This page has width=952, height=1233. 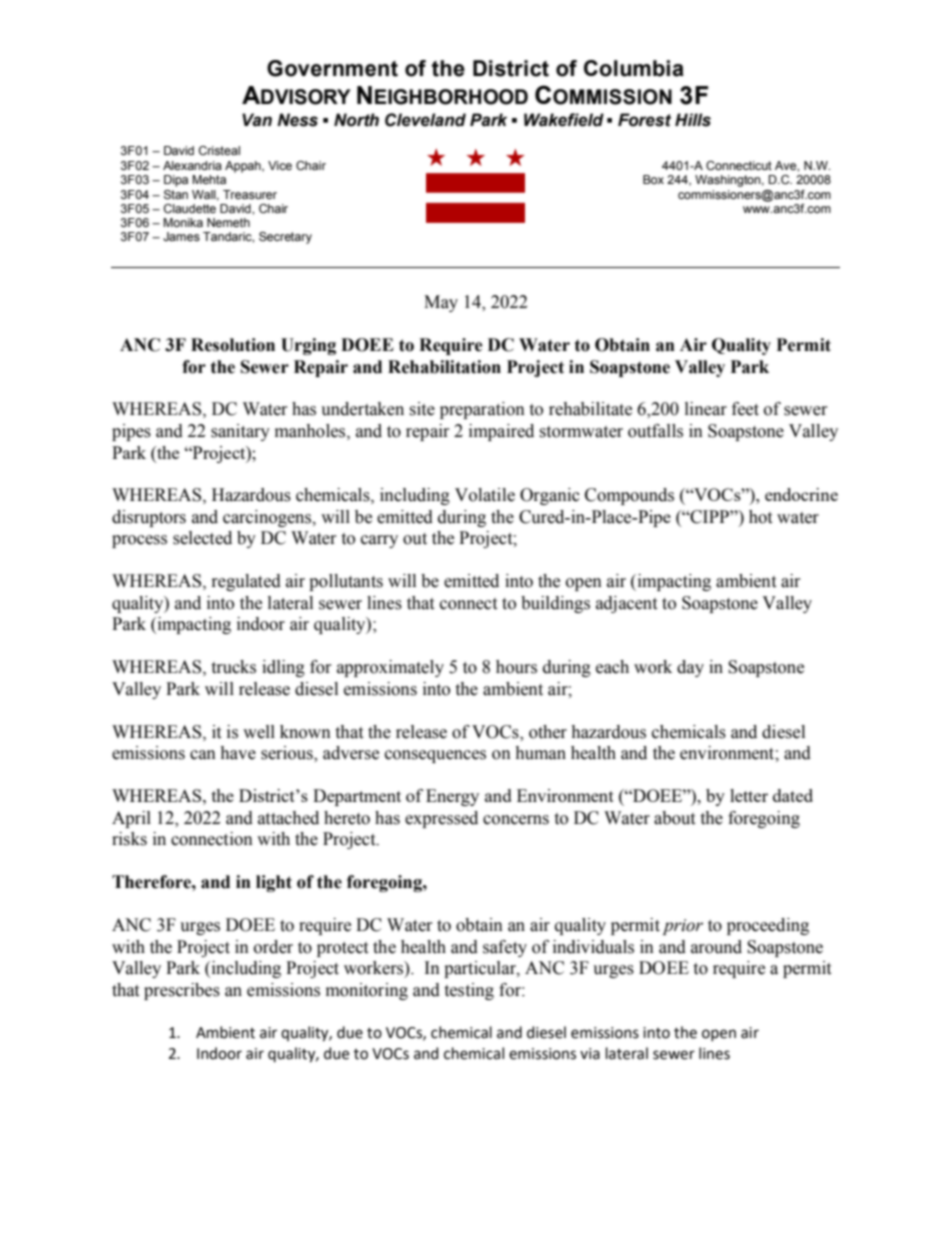 What do you see at coordinates (435, 756) in the page?
I see `consequences` at bounding box center [435, 756].
